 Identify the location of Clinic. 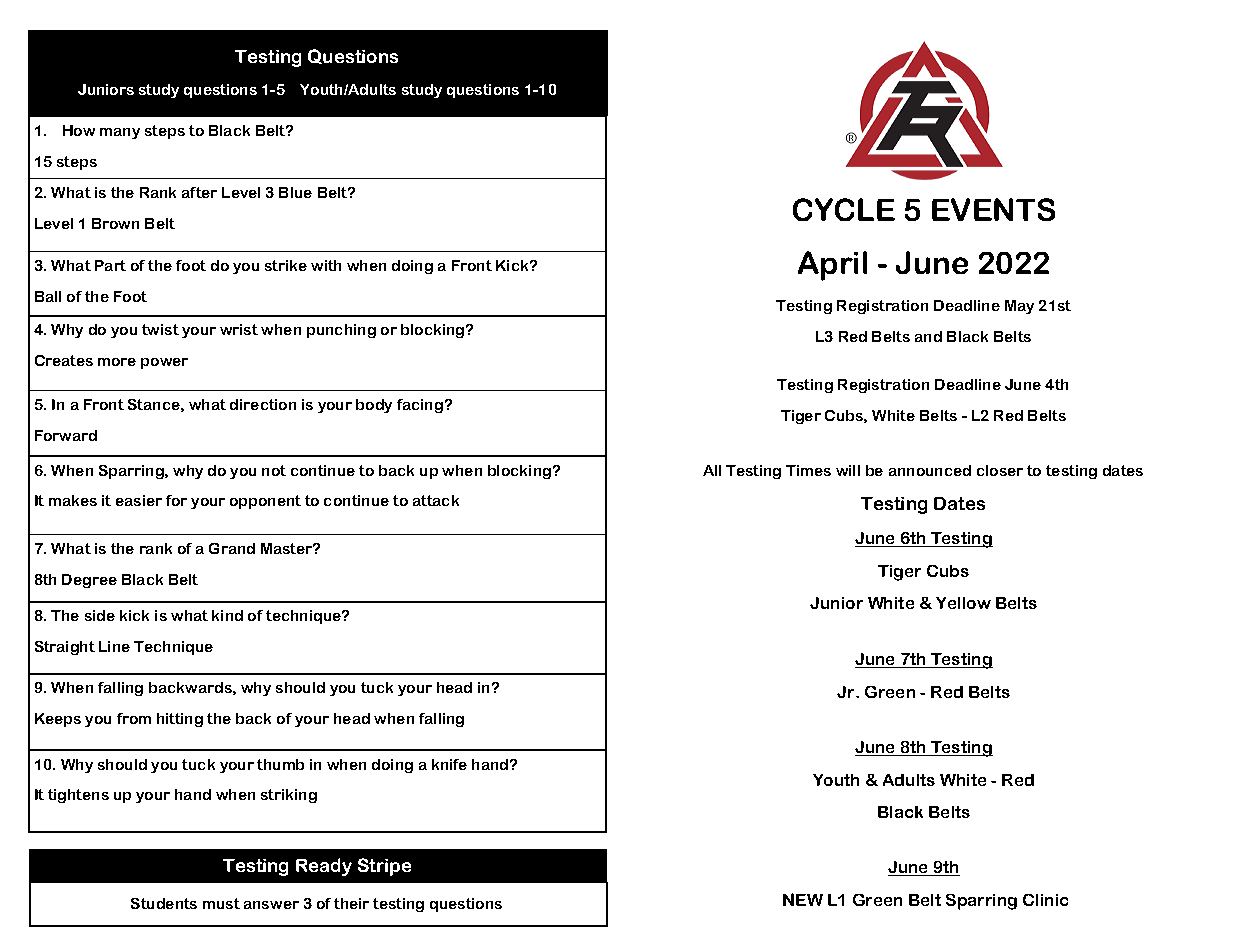
(1045, 900).
